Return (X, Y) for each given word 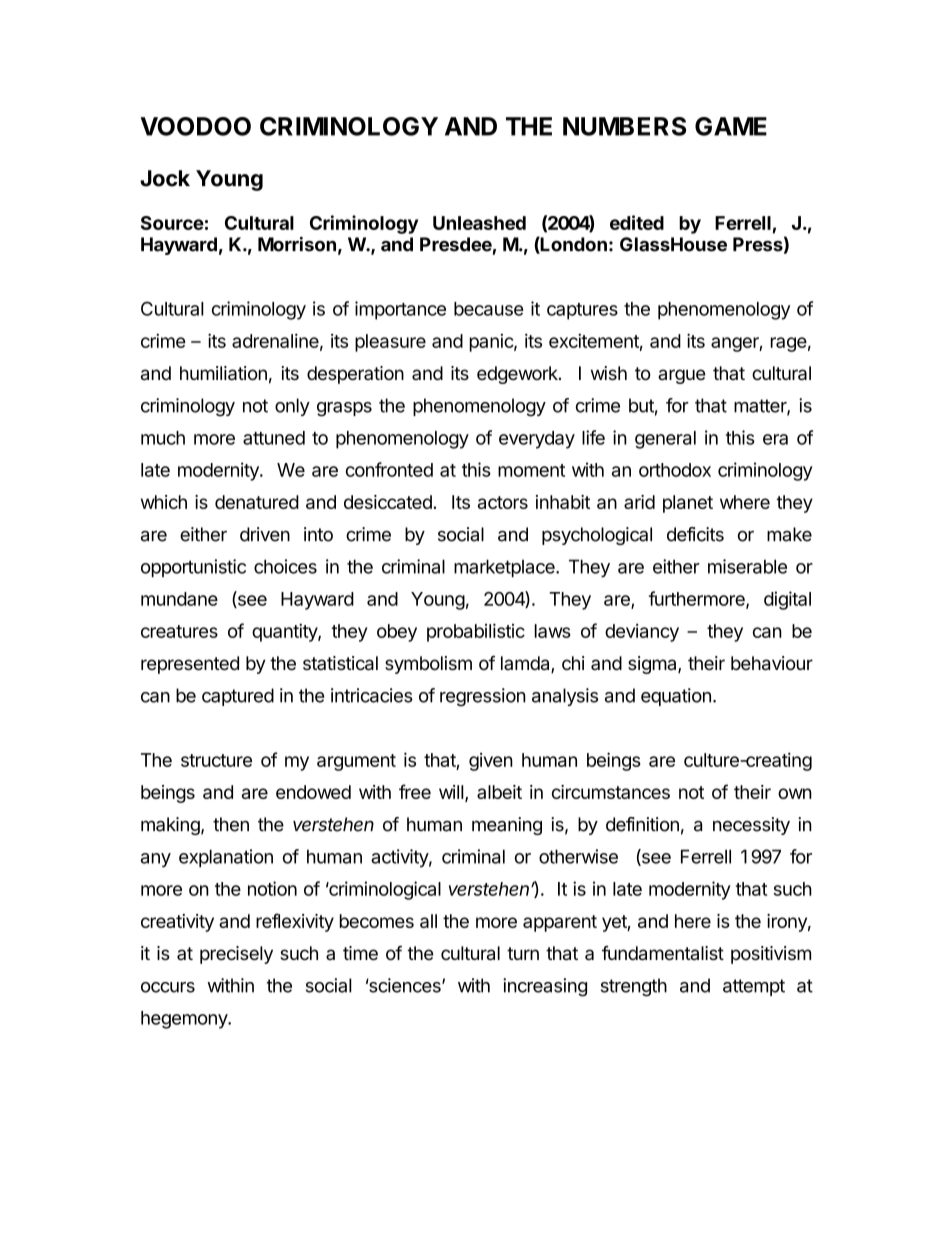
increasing (545, 987)
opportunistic (193, 568)
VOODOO (195, 126)
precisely (236, 955)
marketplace (505, 568)
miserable (747, 566)
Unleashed (479, 223)
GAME (731, 126)
